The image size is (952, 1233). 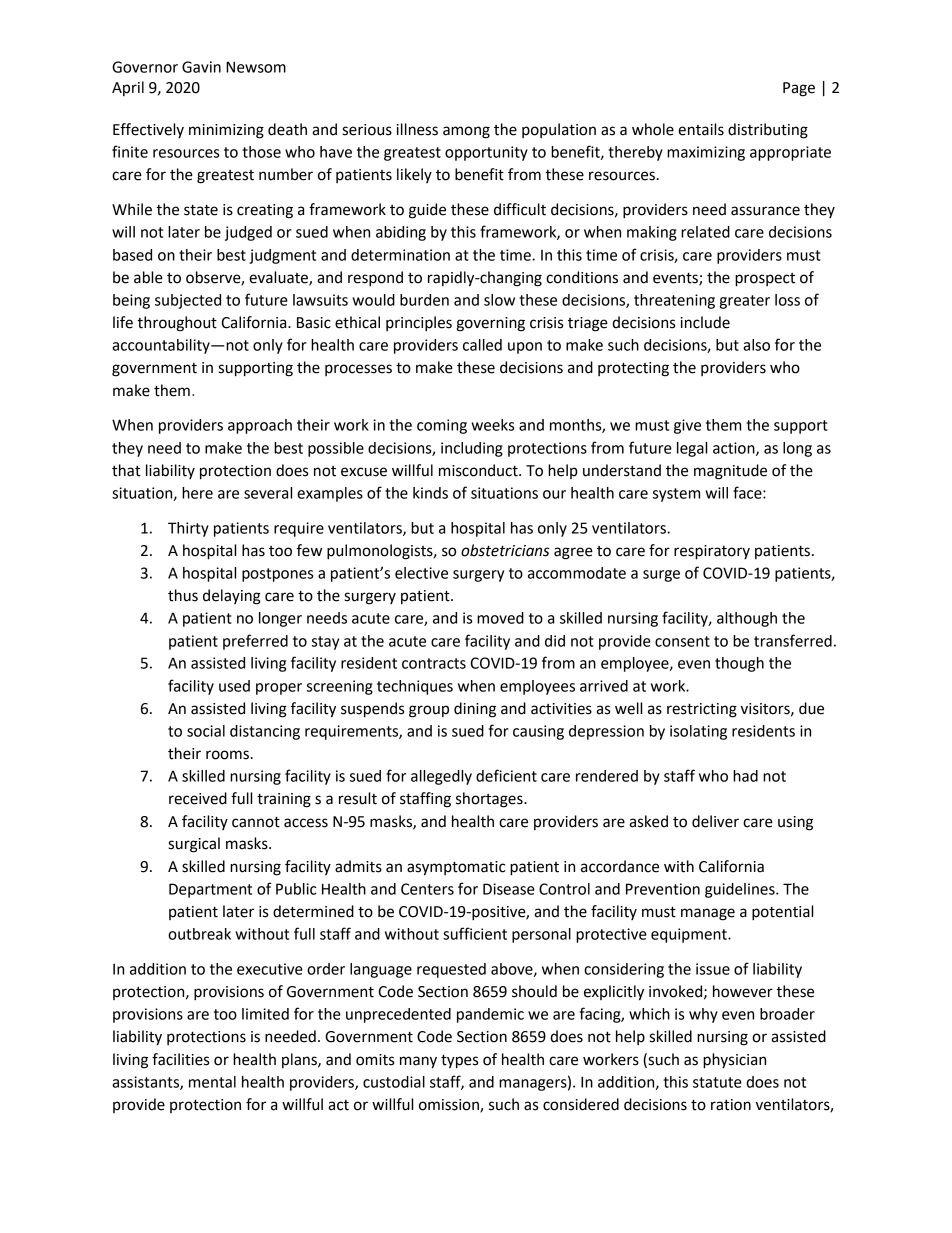 I want to click on also, so click(x=756, y=345).
